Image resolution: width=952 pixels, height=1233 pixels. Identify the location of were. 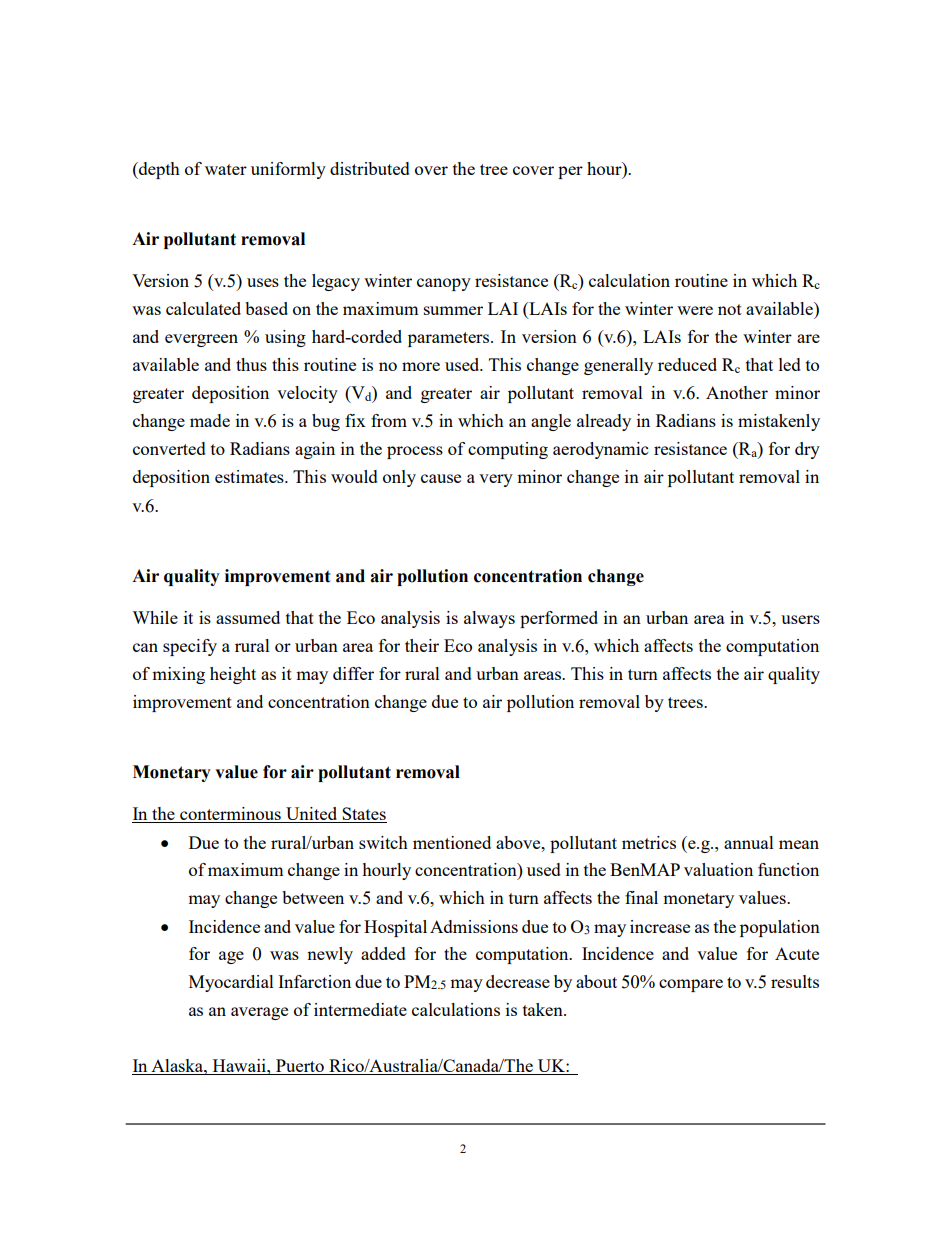
(695, 310).
